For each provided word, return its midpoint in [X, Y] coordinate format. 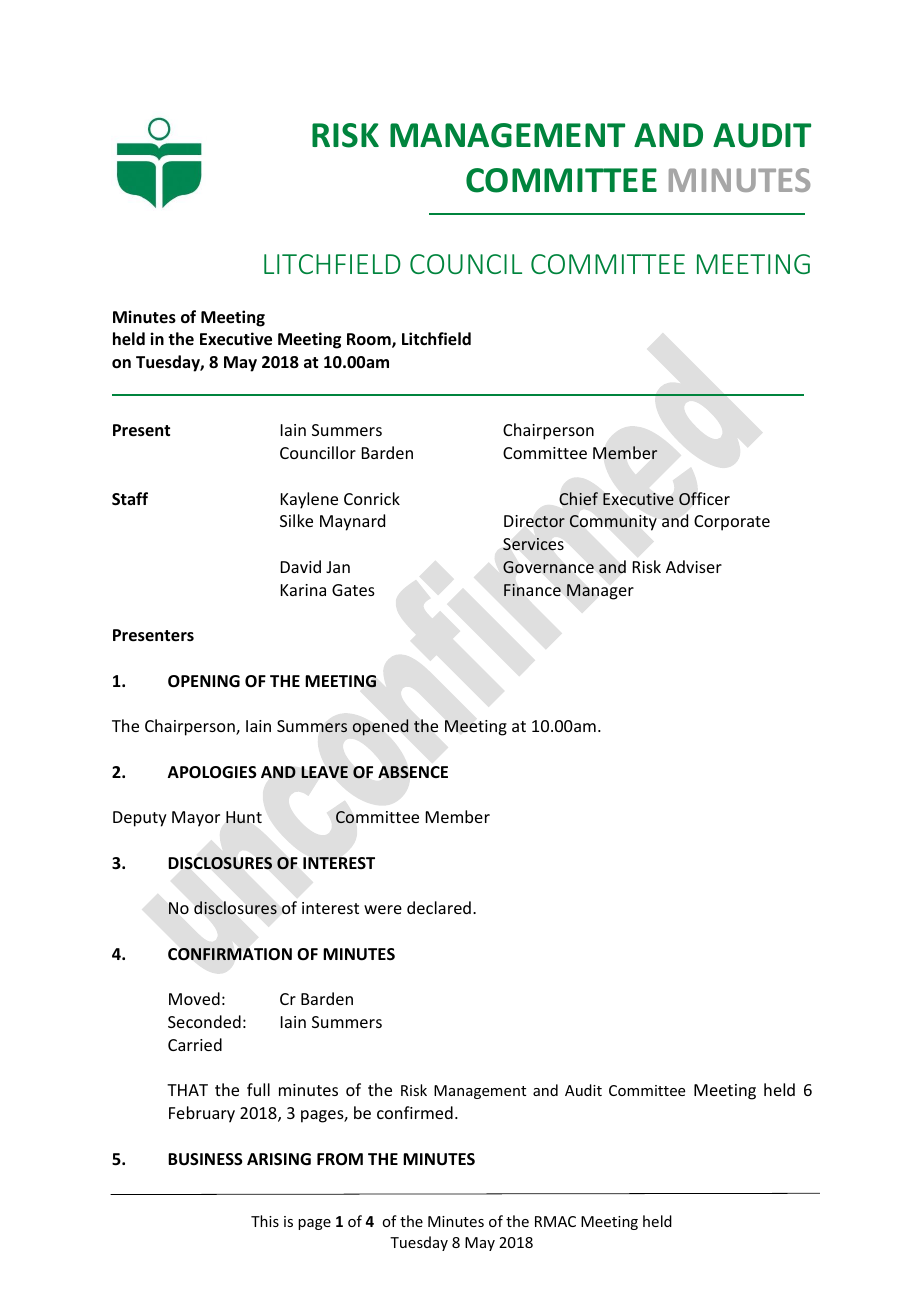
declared [439, 907]
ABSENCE [413, 772]
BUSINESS [205, 1159]
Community [613, 522]
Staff [130, 499]
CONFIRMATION [230, 954]
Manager [600, 592]
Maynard [352, 522]
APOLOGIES [212, 772]
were [383, 909]
